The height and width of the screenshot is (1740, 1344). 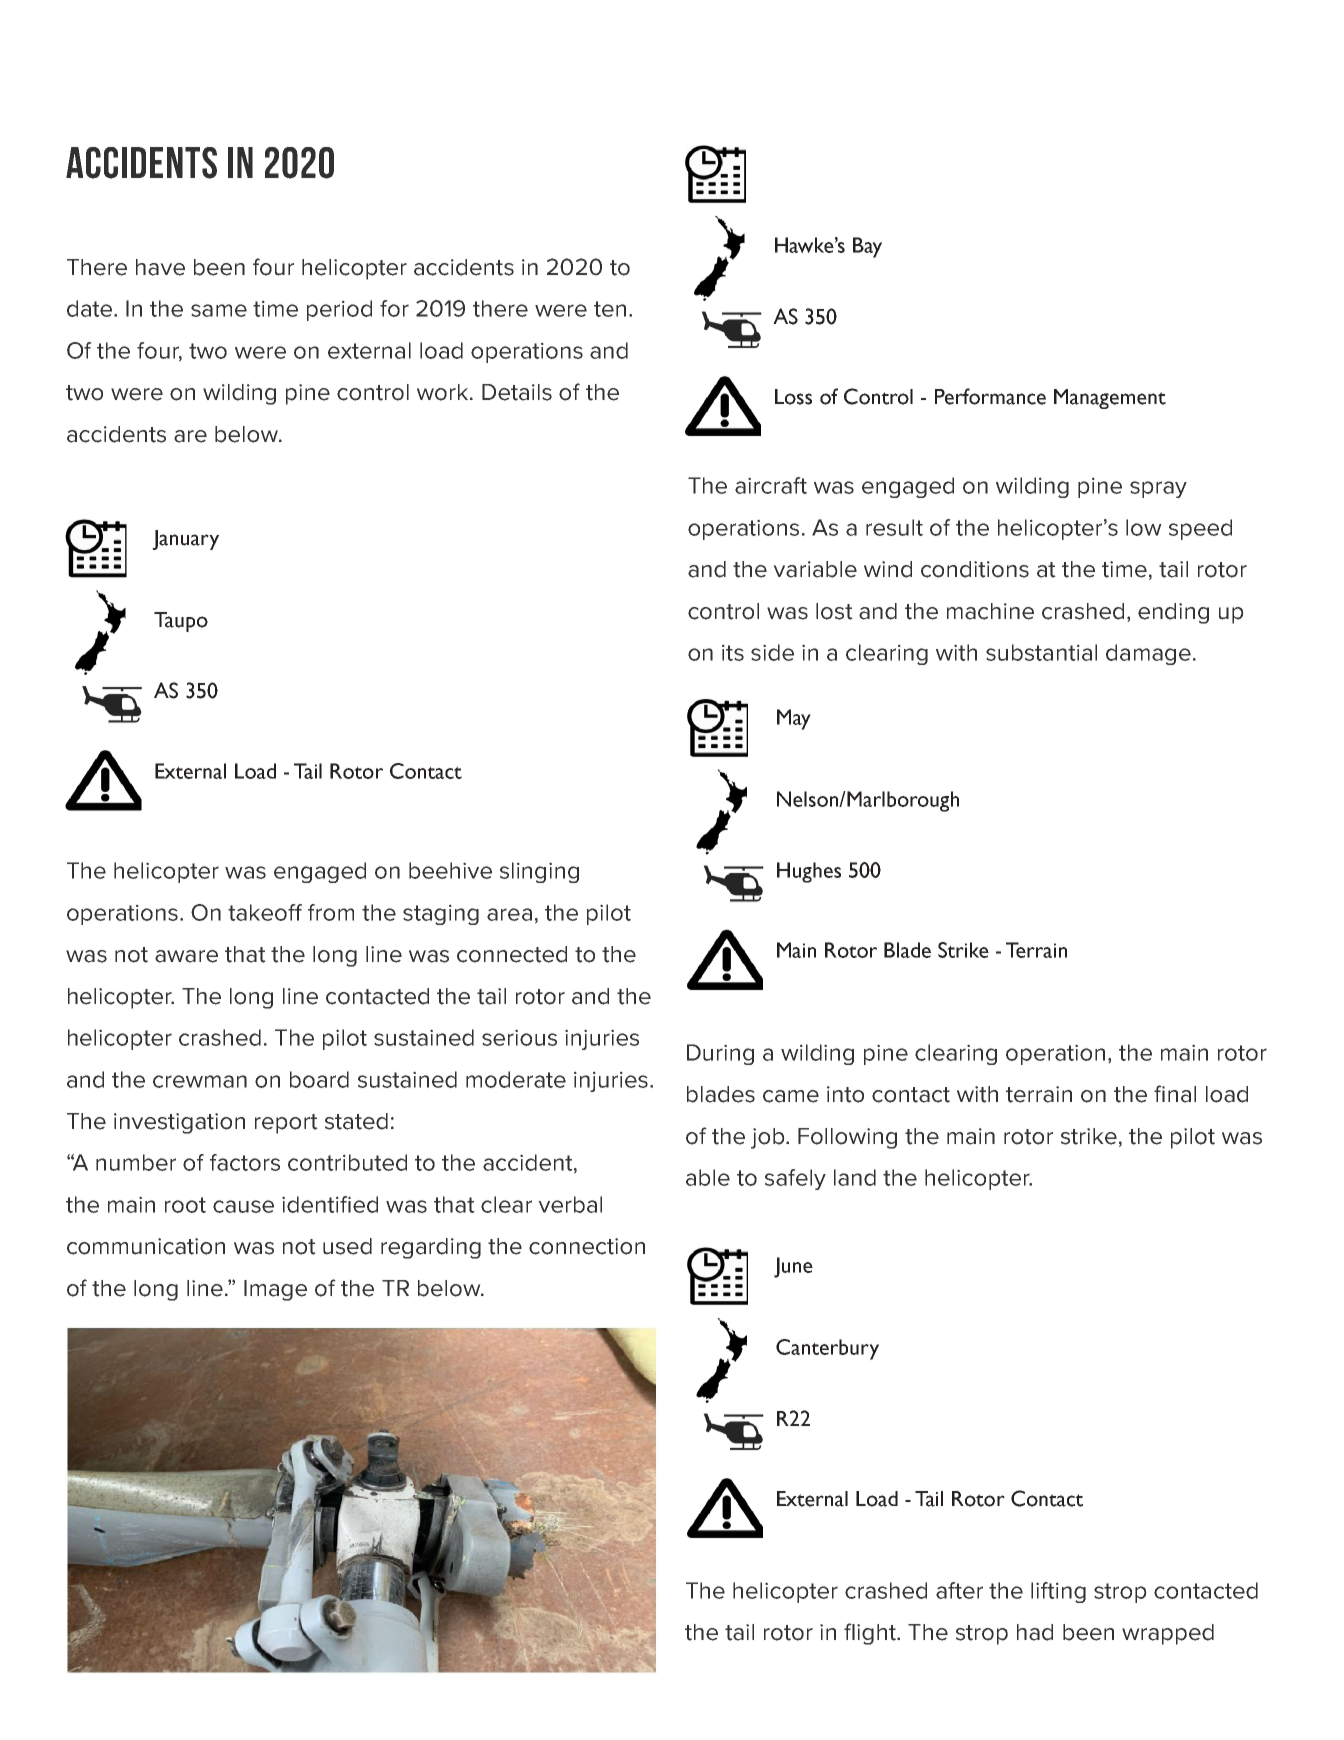 I want to click on factors, so click(x=245, y=1162).
